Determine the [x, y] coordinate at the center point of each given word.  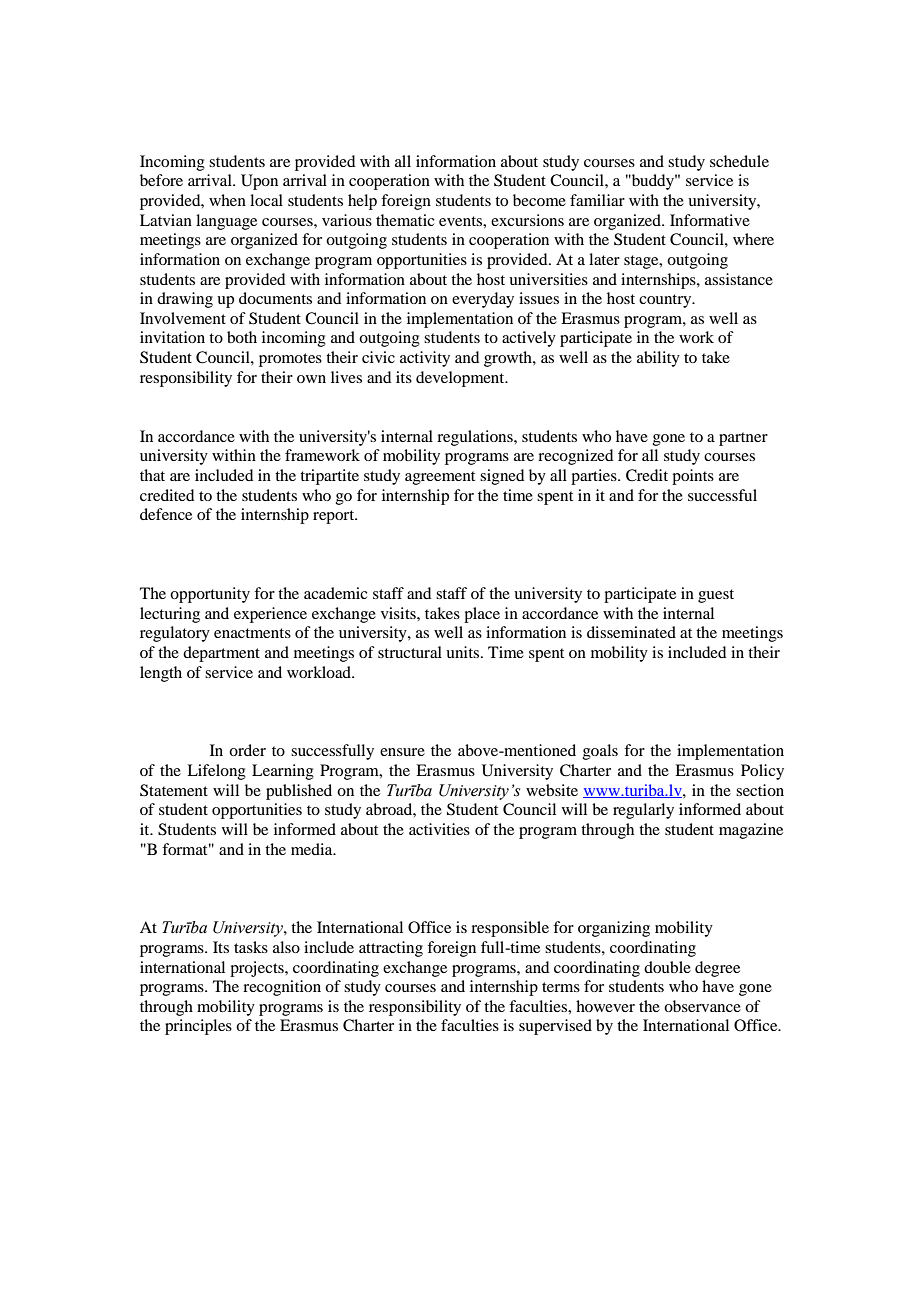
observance [702, 1006]
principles [198, 1027]
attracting [391, 949]
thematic [405, 220]
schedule [739, 161]
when [227, 200]
